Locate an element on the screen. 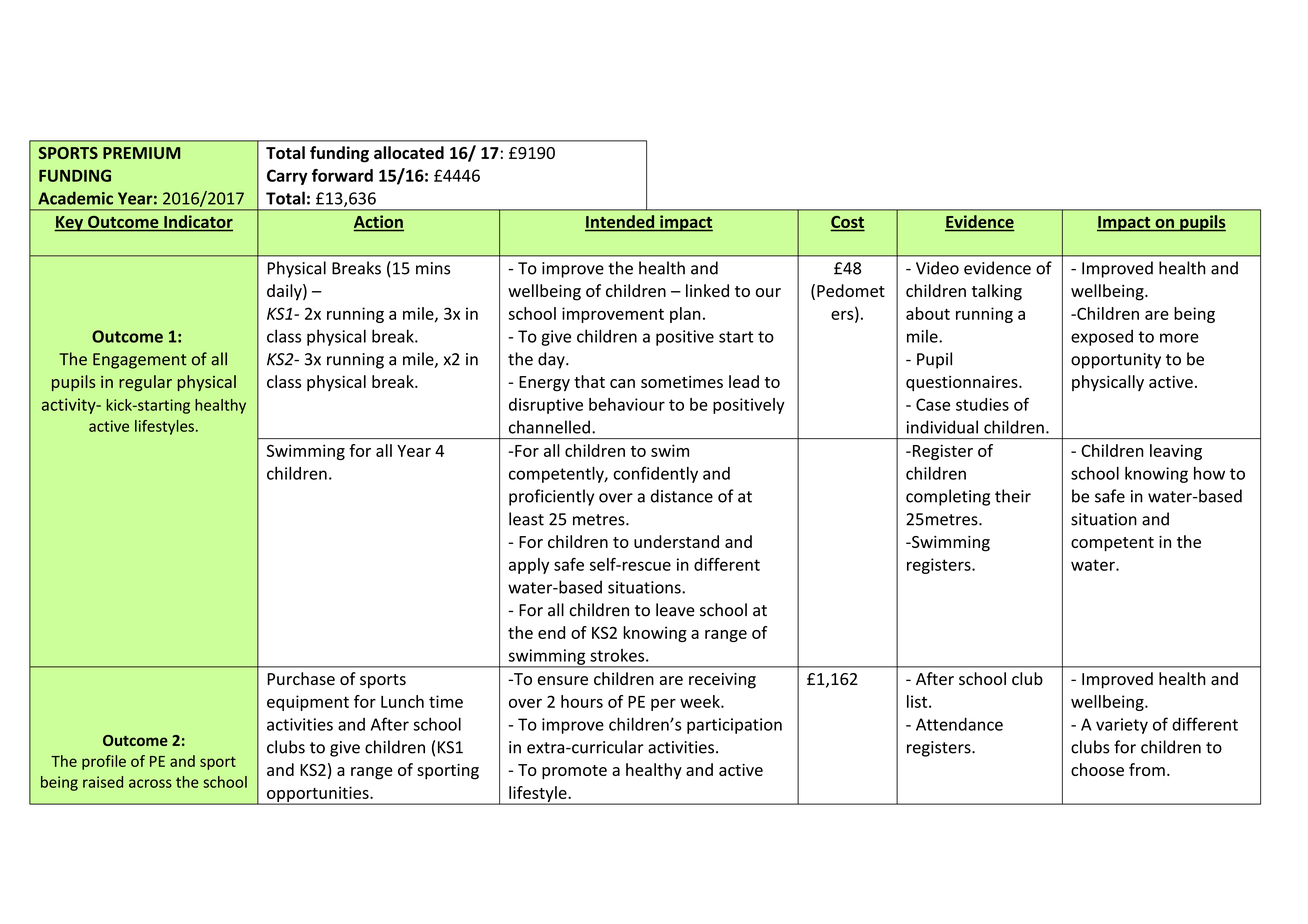  apply is located at coordinates (529, 566).
